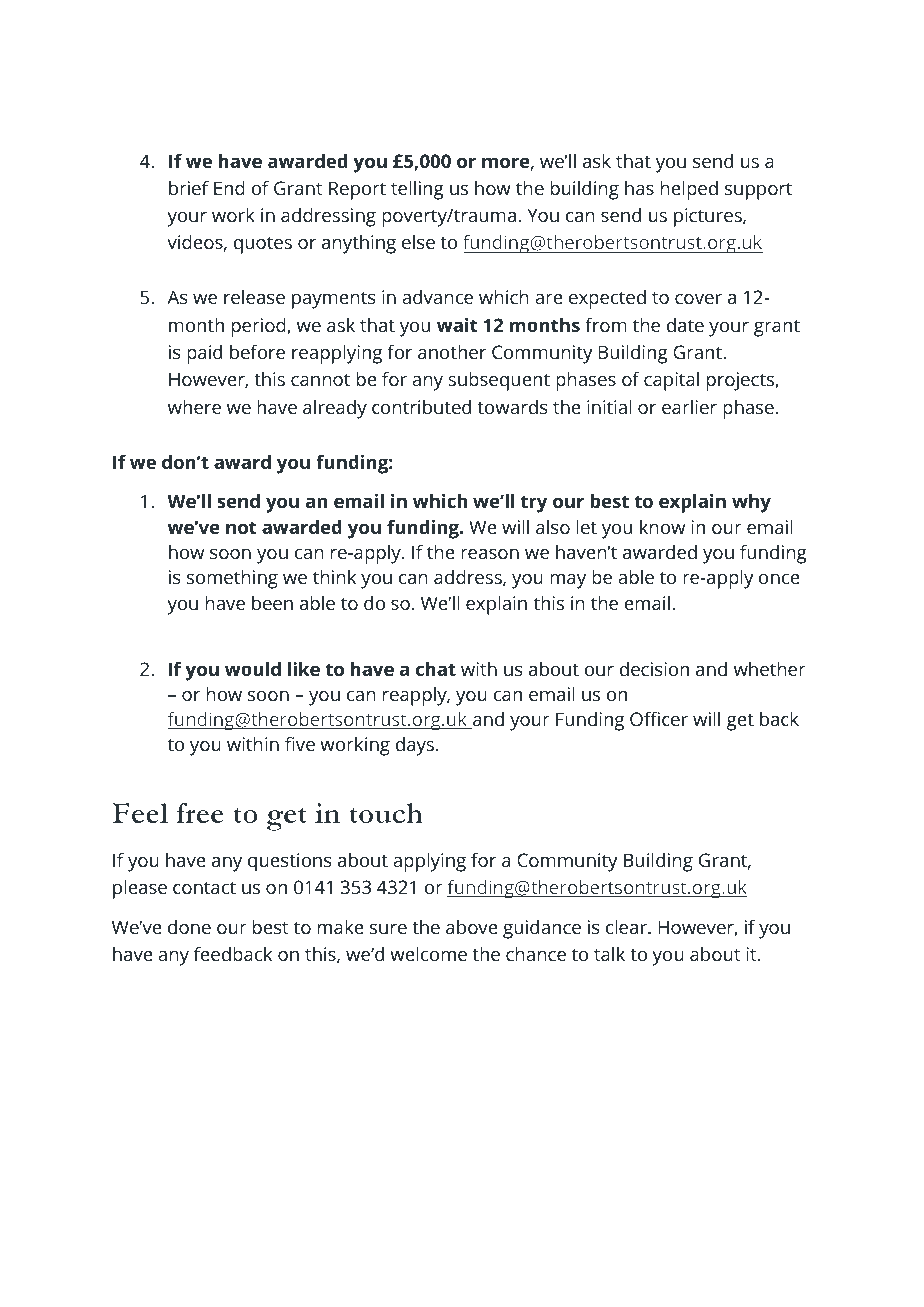 The image size is (924, 1307). What do you see at coordinates (194, 407) in the page?
I see `where` at bounding box center [194, 407].
